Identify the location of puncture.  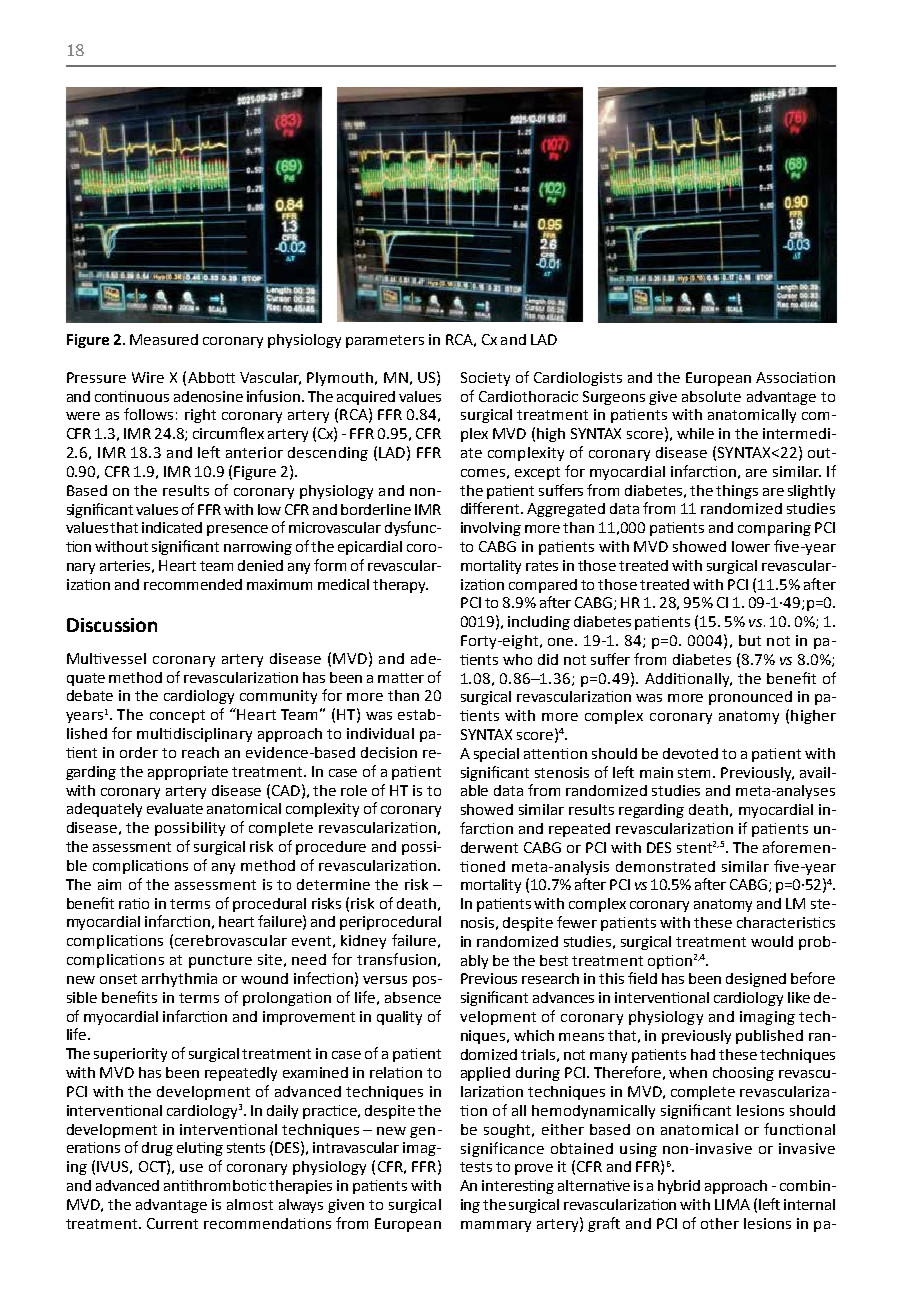
(220, 961).
